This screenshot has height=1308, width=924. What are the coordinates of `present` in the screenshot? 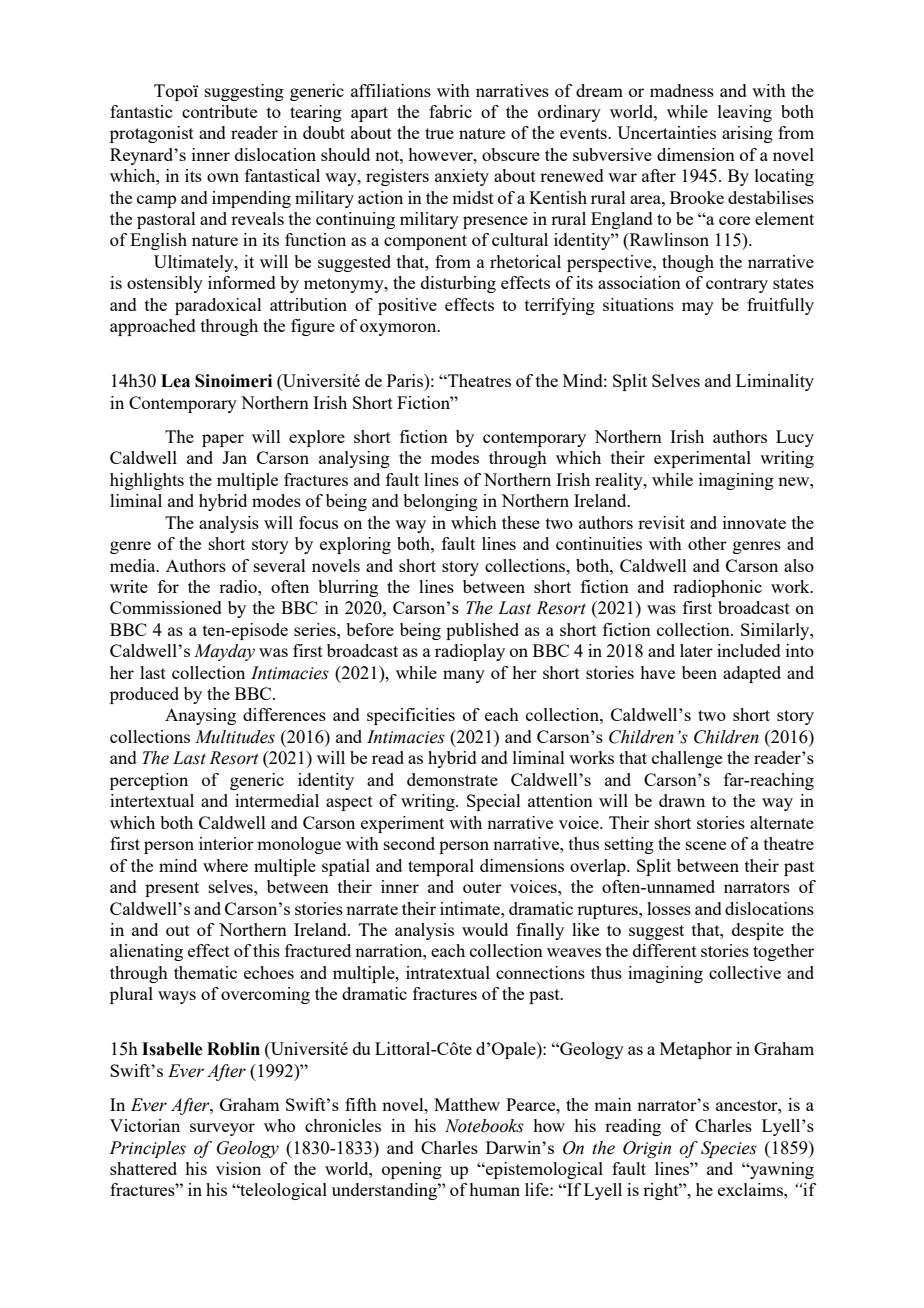 It's located at (172, 889).
